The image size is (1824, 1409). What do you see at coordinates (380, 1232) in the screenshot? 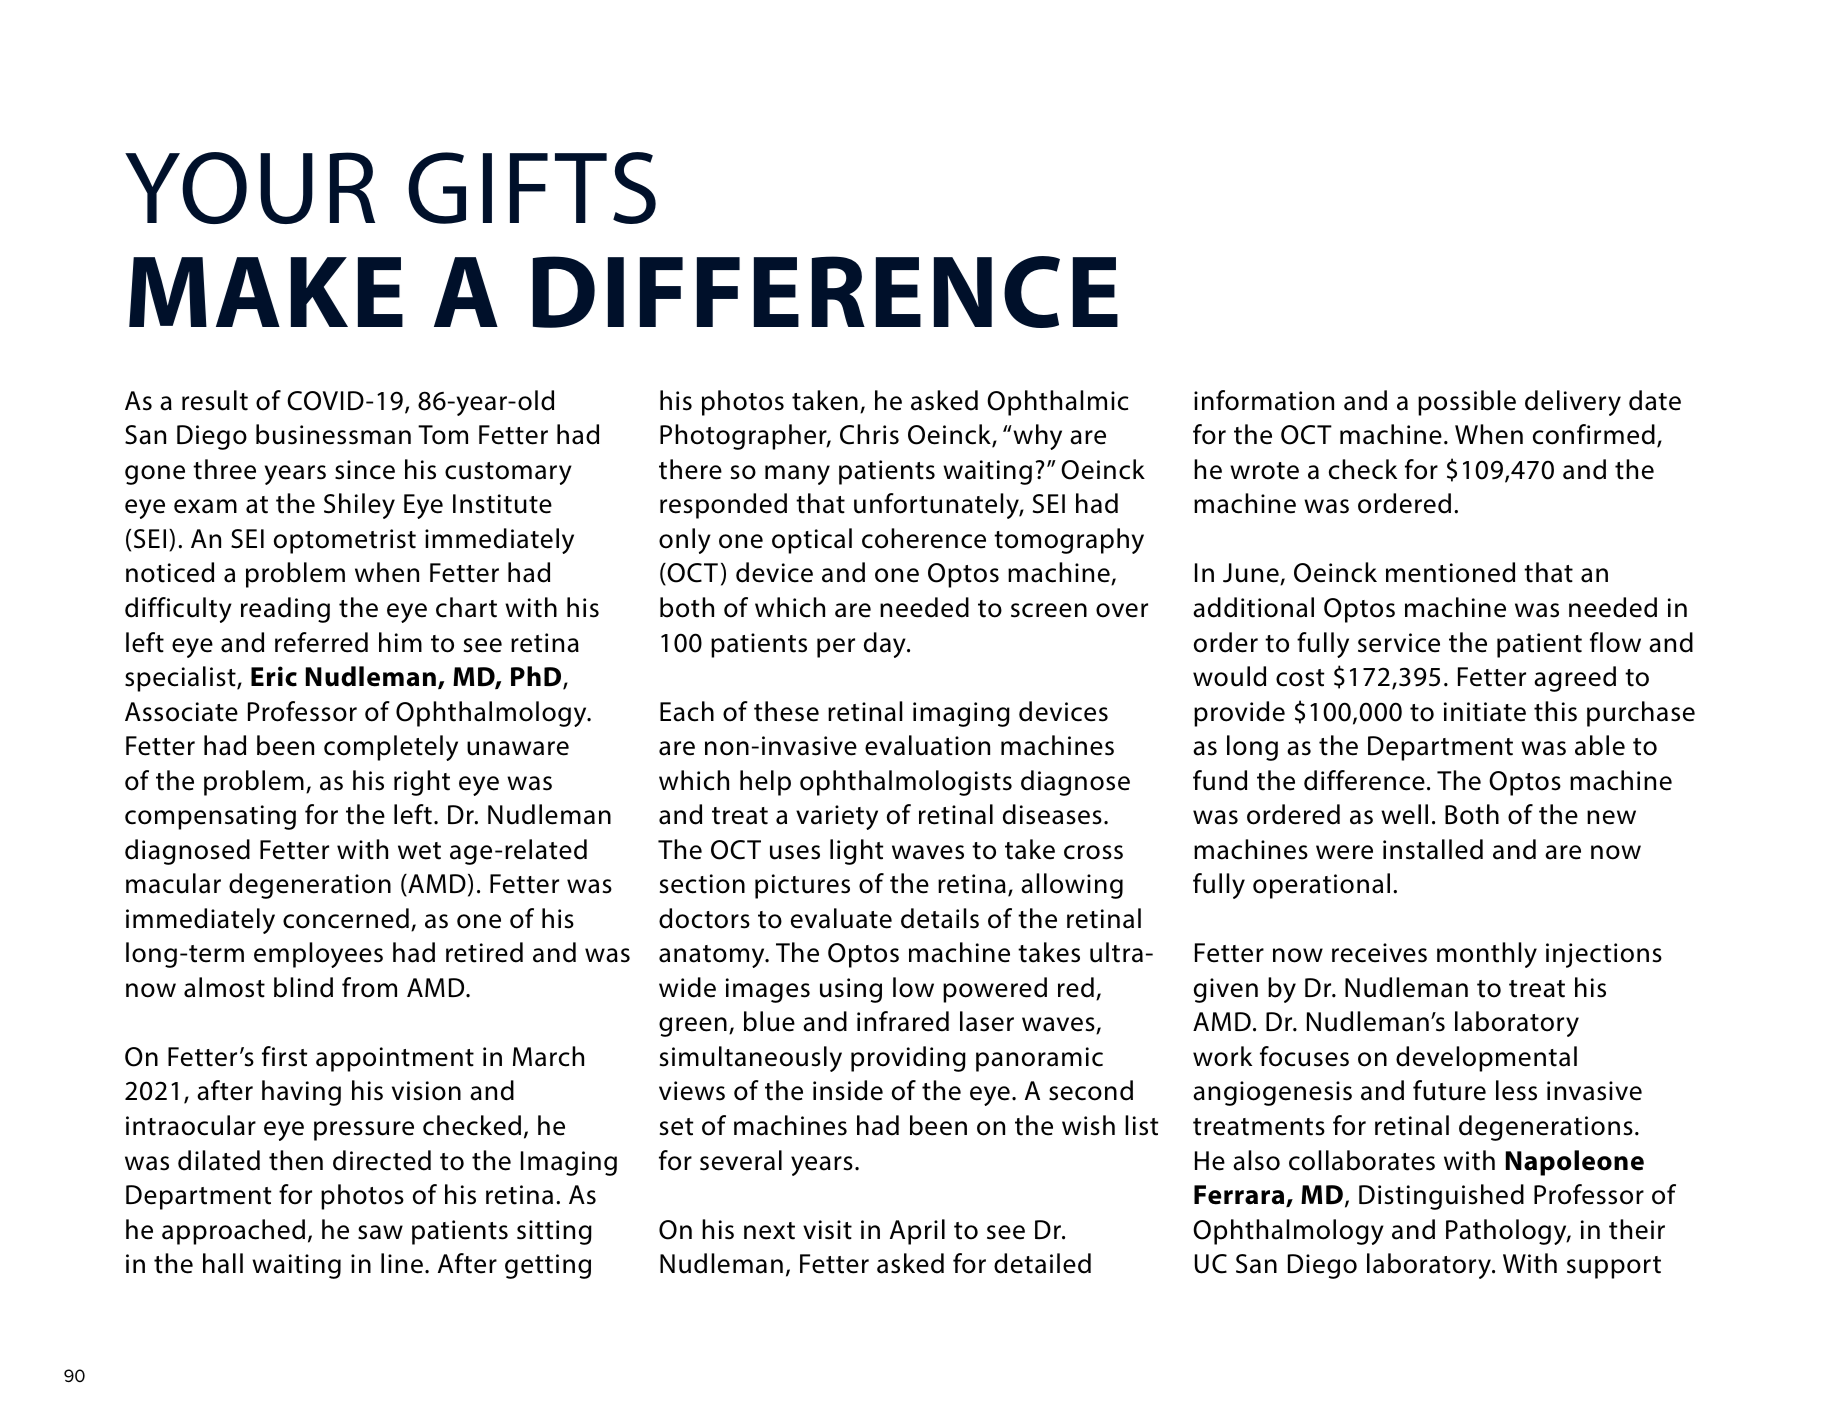
I see `saw` at bounding box center [380, 1232].
